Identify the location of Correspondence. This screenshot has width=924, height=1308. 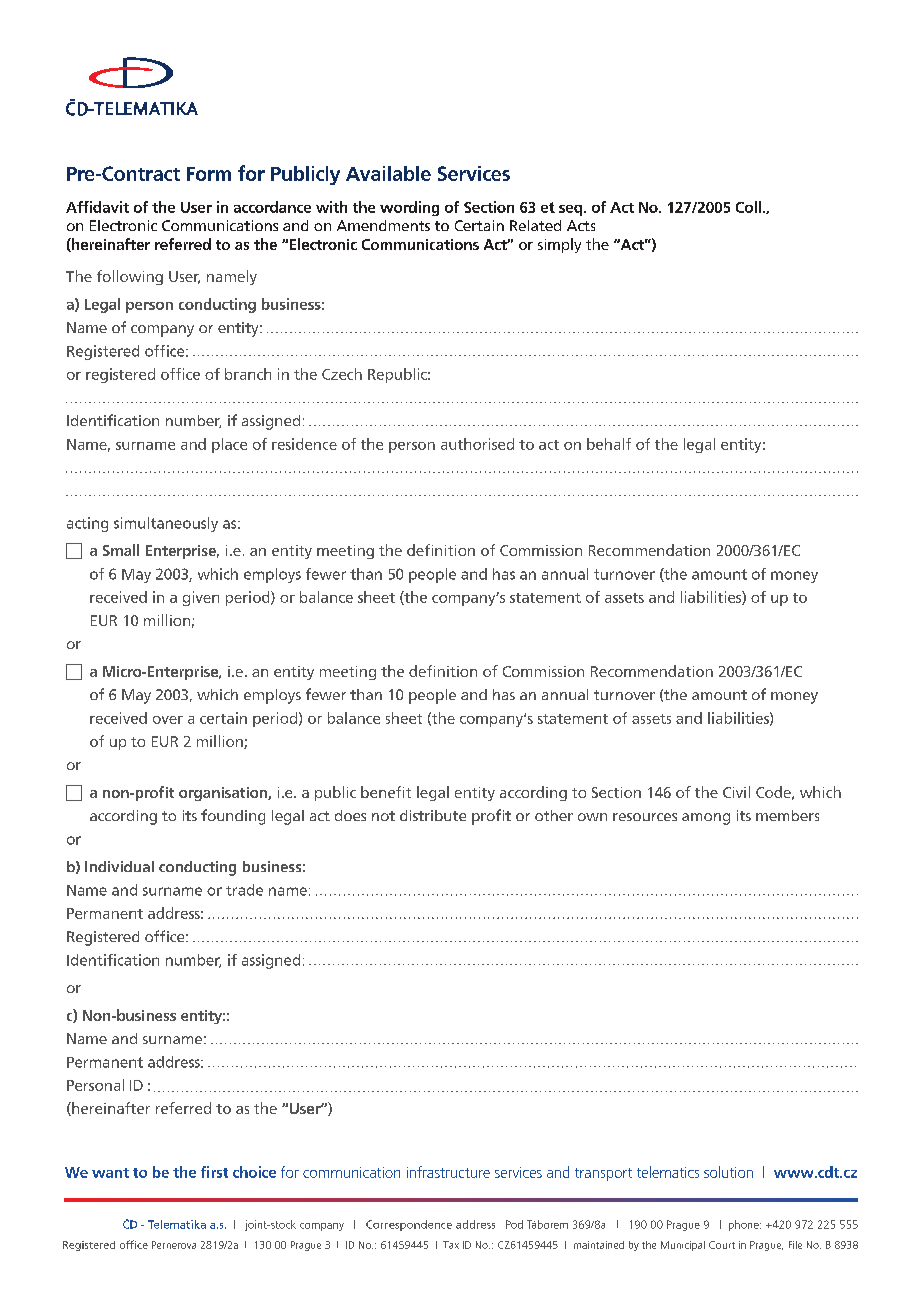
(409, 1225).
